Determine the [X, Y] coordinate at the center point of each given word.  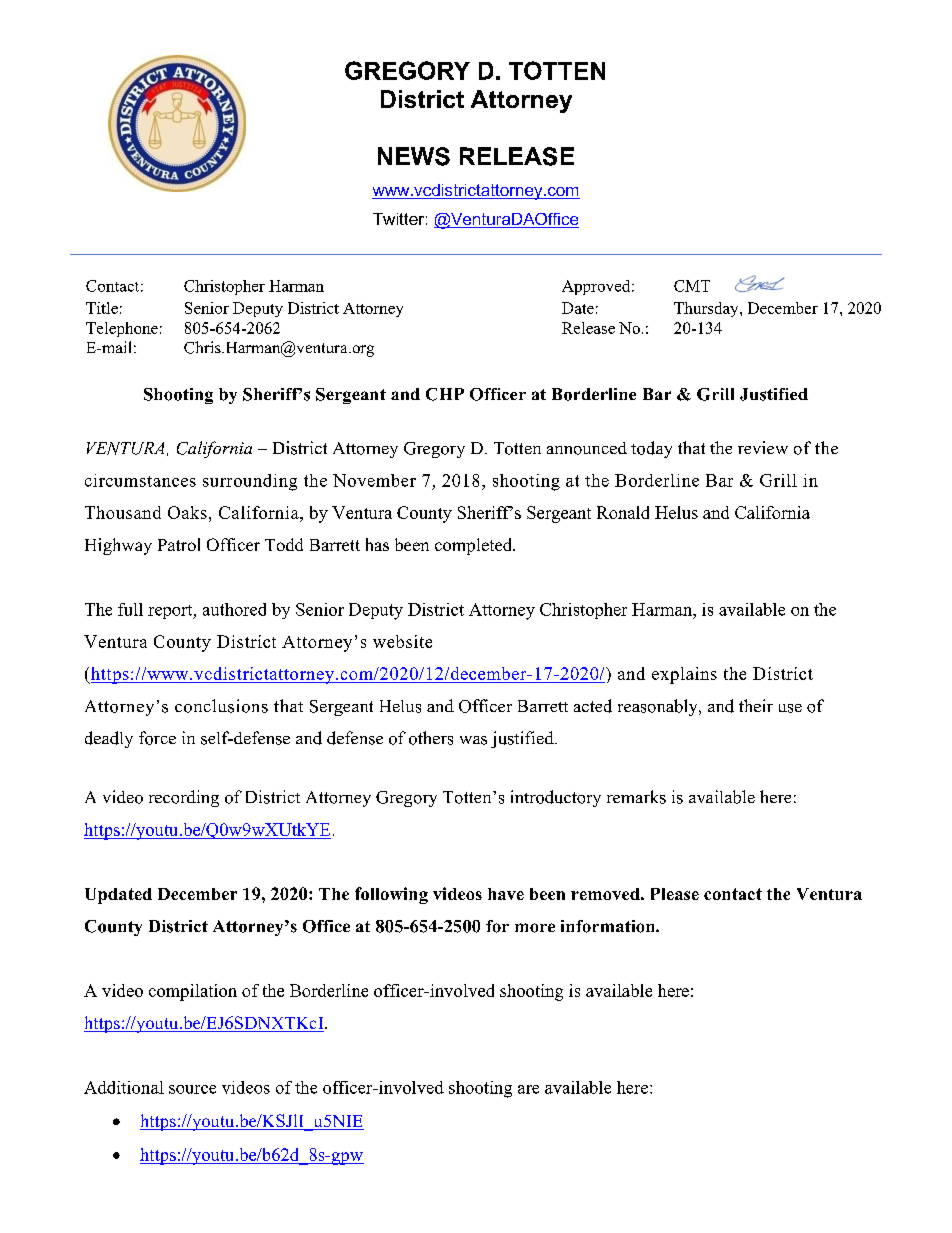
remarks [636, 797]
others [431, 738]
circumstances [140, 480]
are [528, 1089]
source [192, 1089]
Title [102, 308]
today [651, 449]
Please [675, 894]
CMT [692, 286]
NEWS [414, 156]
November [374, 480]
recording [184, 798]
